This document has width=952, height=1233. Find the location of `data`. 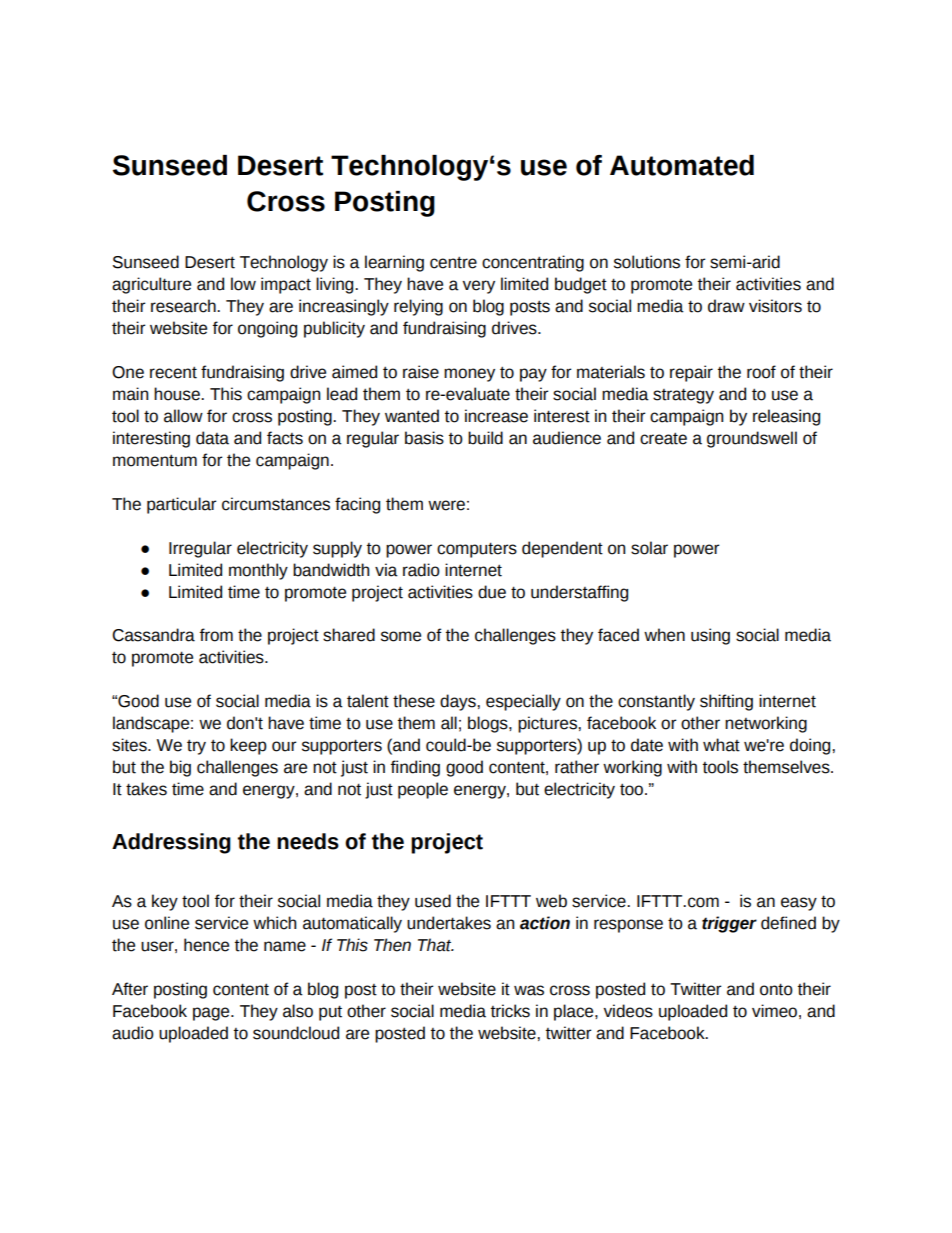

data is located at coordinates (212, 438).
